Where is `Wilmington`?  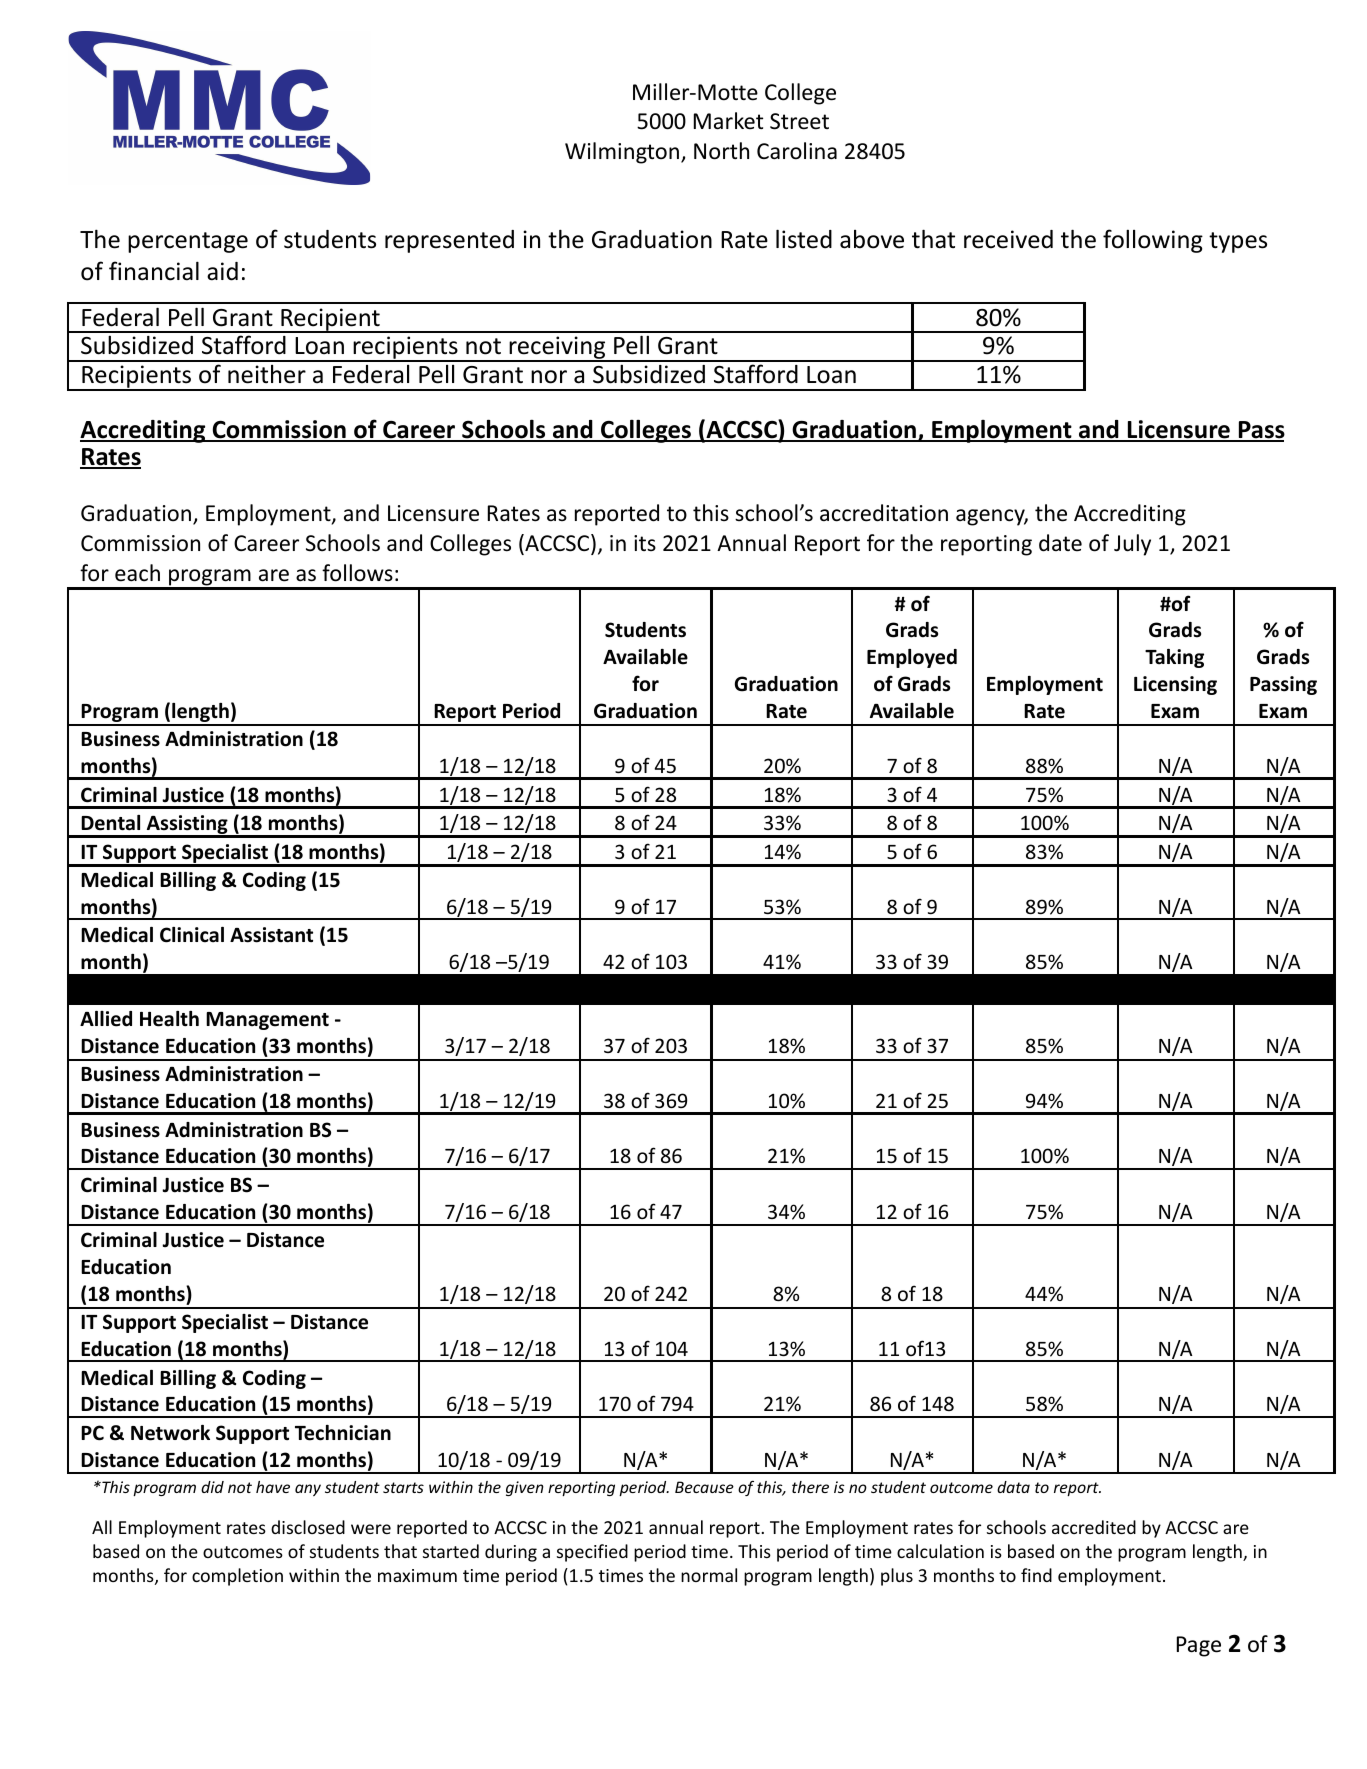
Wilmington is located at coordinates (622, 153).
